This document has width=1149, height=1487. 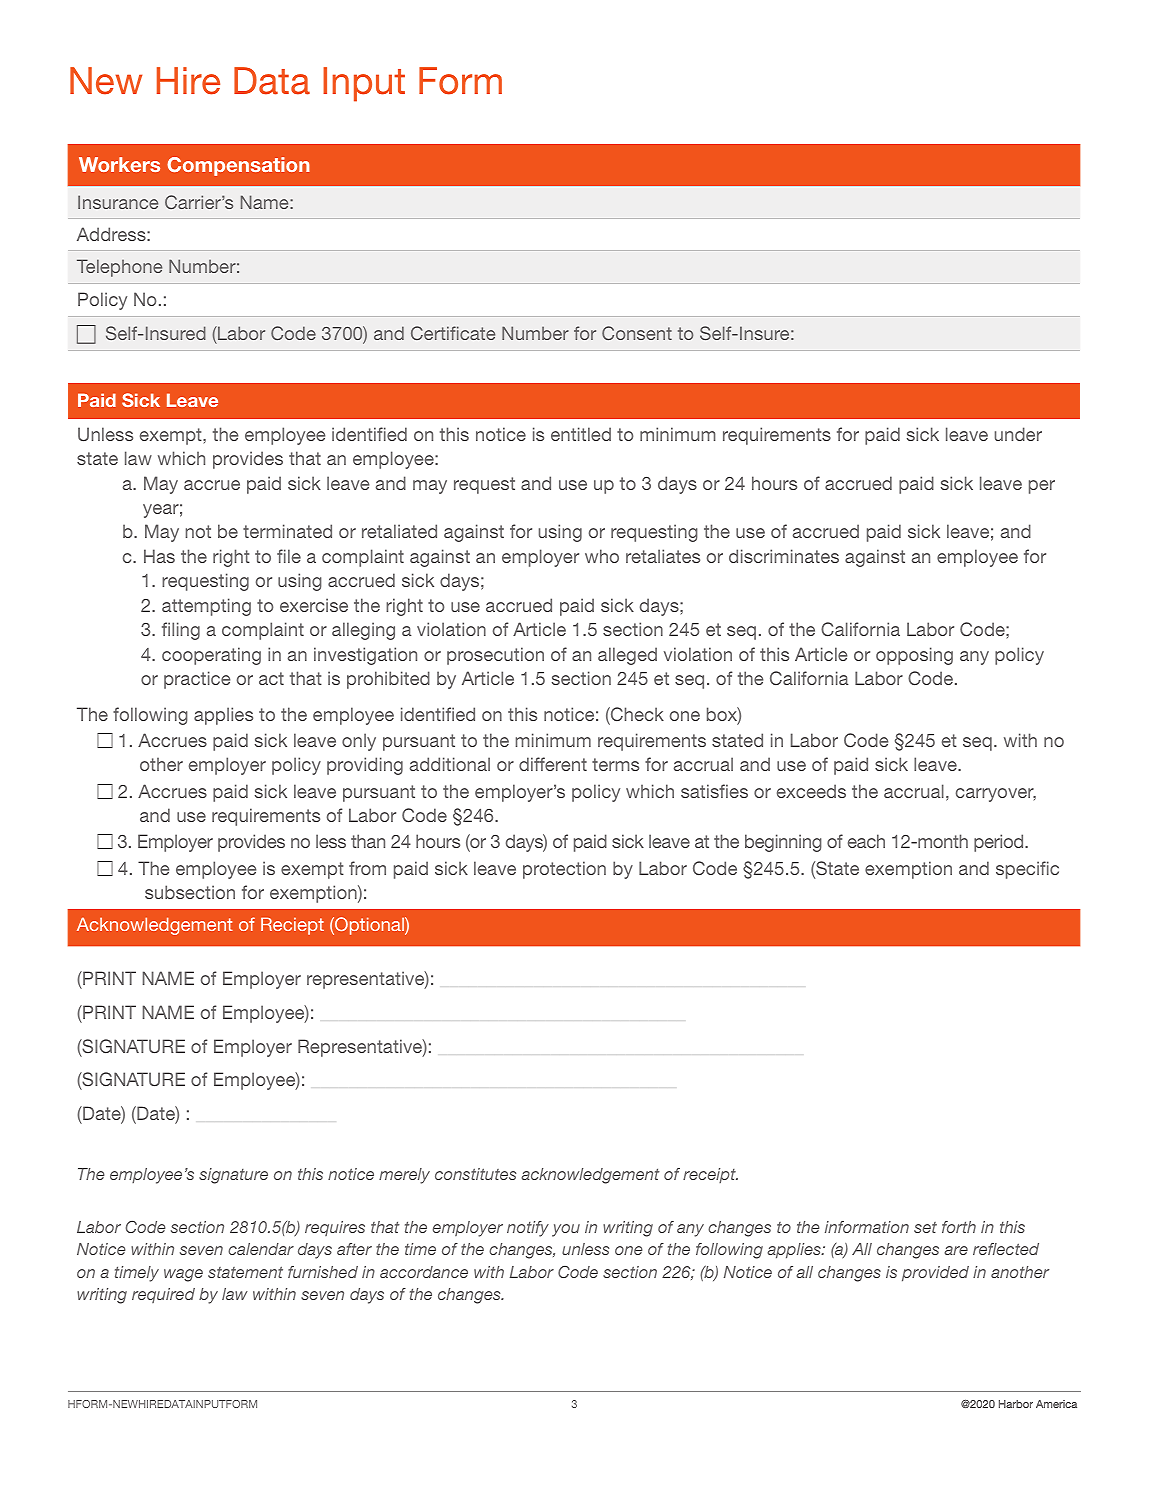 What do you see at coordinates (206, 607) in the document?
I see `attempting` at bounding box center [206, 607].
